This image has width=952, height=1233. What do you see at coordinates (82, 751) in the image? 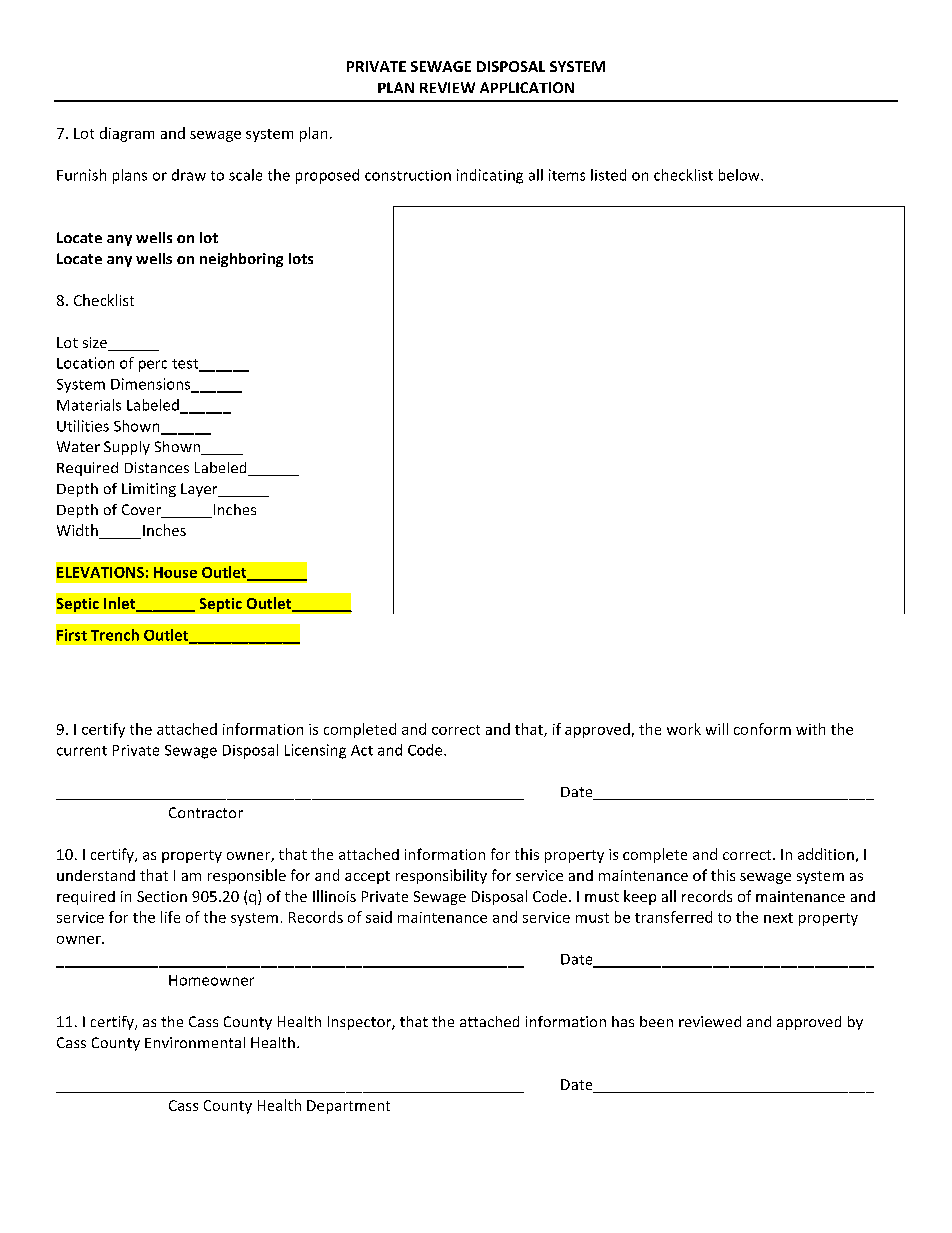
I see `current` at bounding box center [82, 751].
